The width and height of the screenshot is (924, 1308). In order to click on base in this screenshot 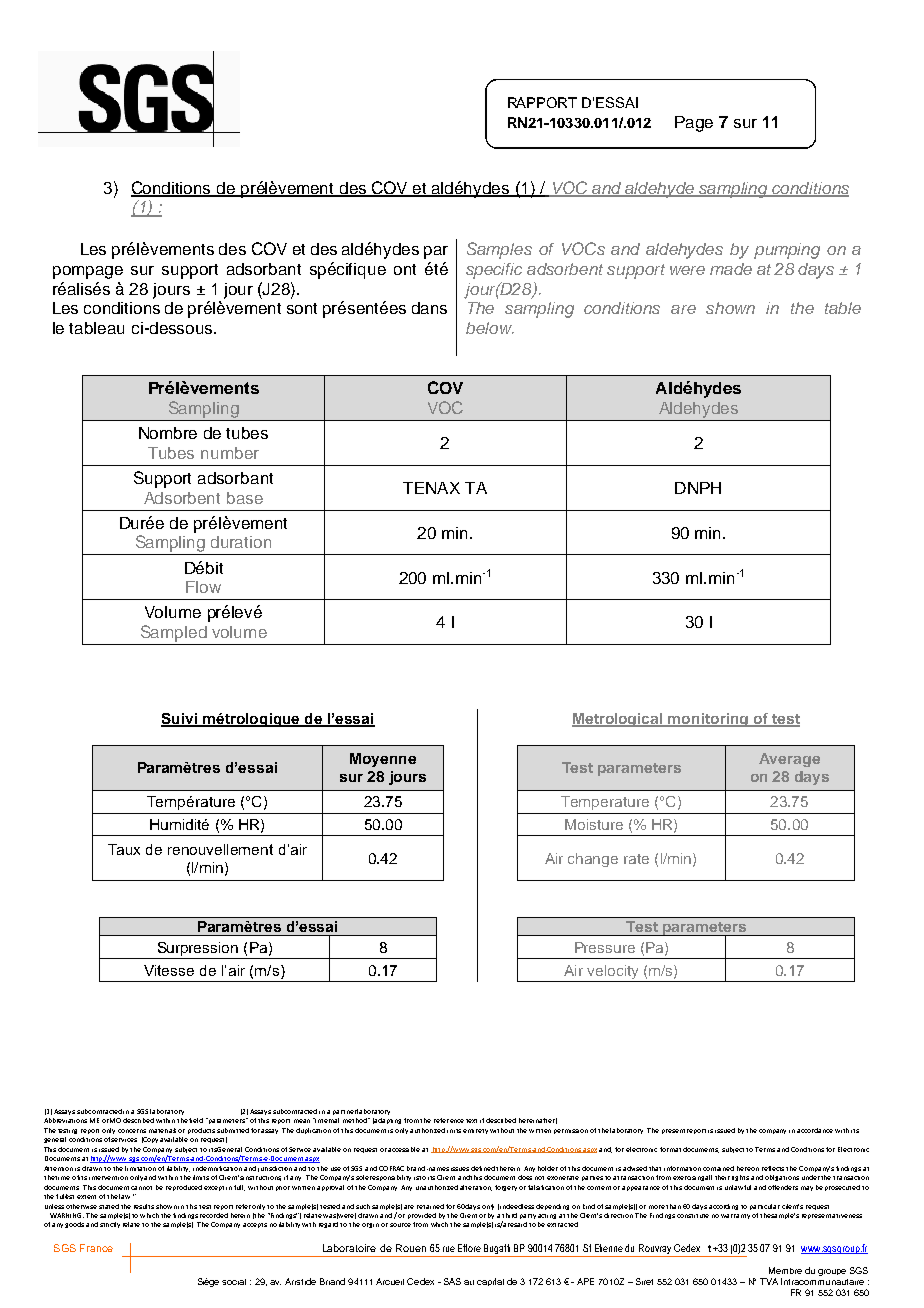, I will do `click(245, 498)`.
